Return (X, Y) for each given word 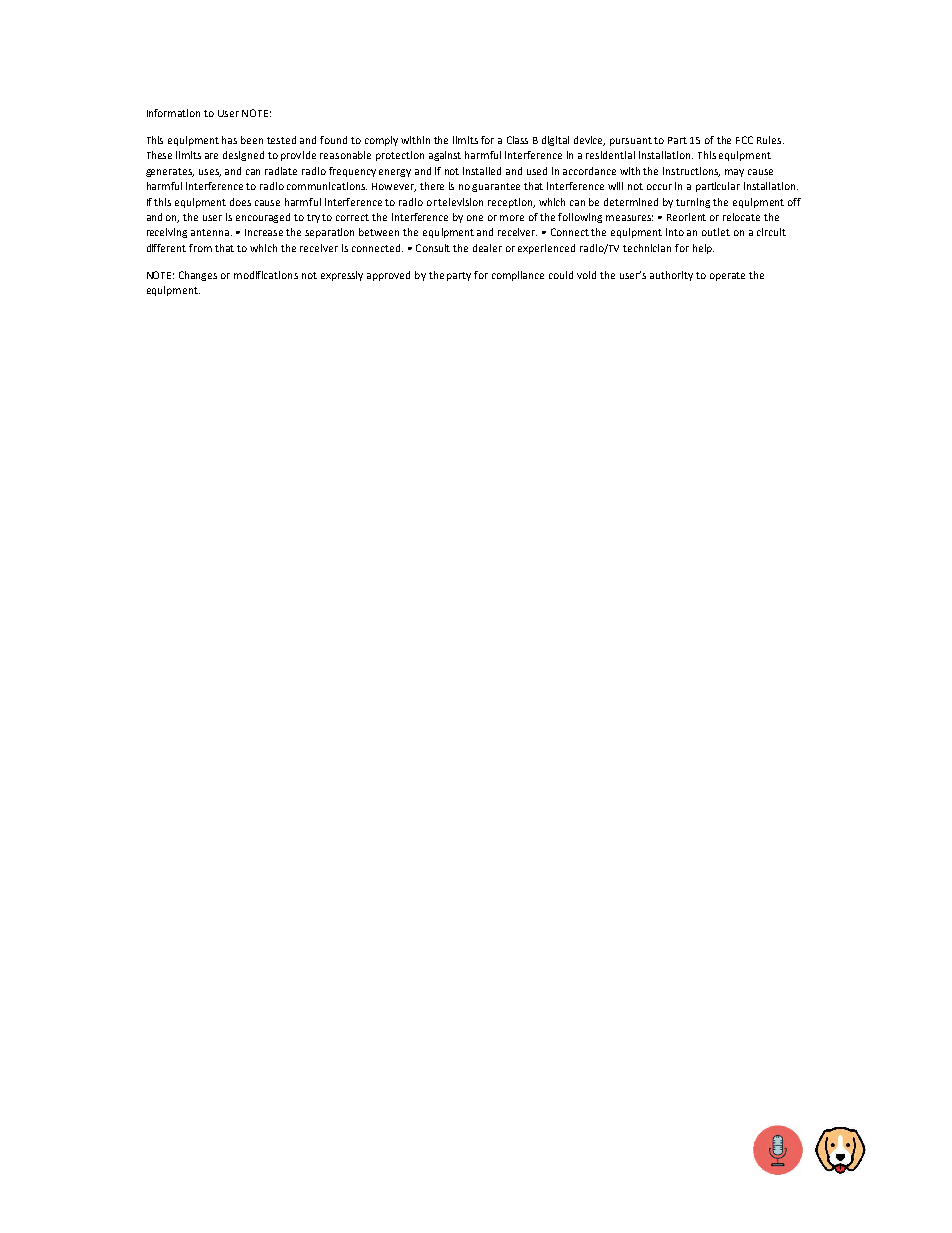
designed (243, 156)
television (460, 202)
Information (173, 113)
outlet (716, 232)
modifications (266, 275)
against (445, 156)
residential (610, 155)
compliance (518, 276)
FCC (744, 140)
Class (517, 140)
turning (693, 203)
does (240, 202)
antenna (211, 232)
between (379, 232)
